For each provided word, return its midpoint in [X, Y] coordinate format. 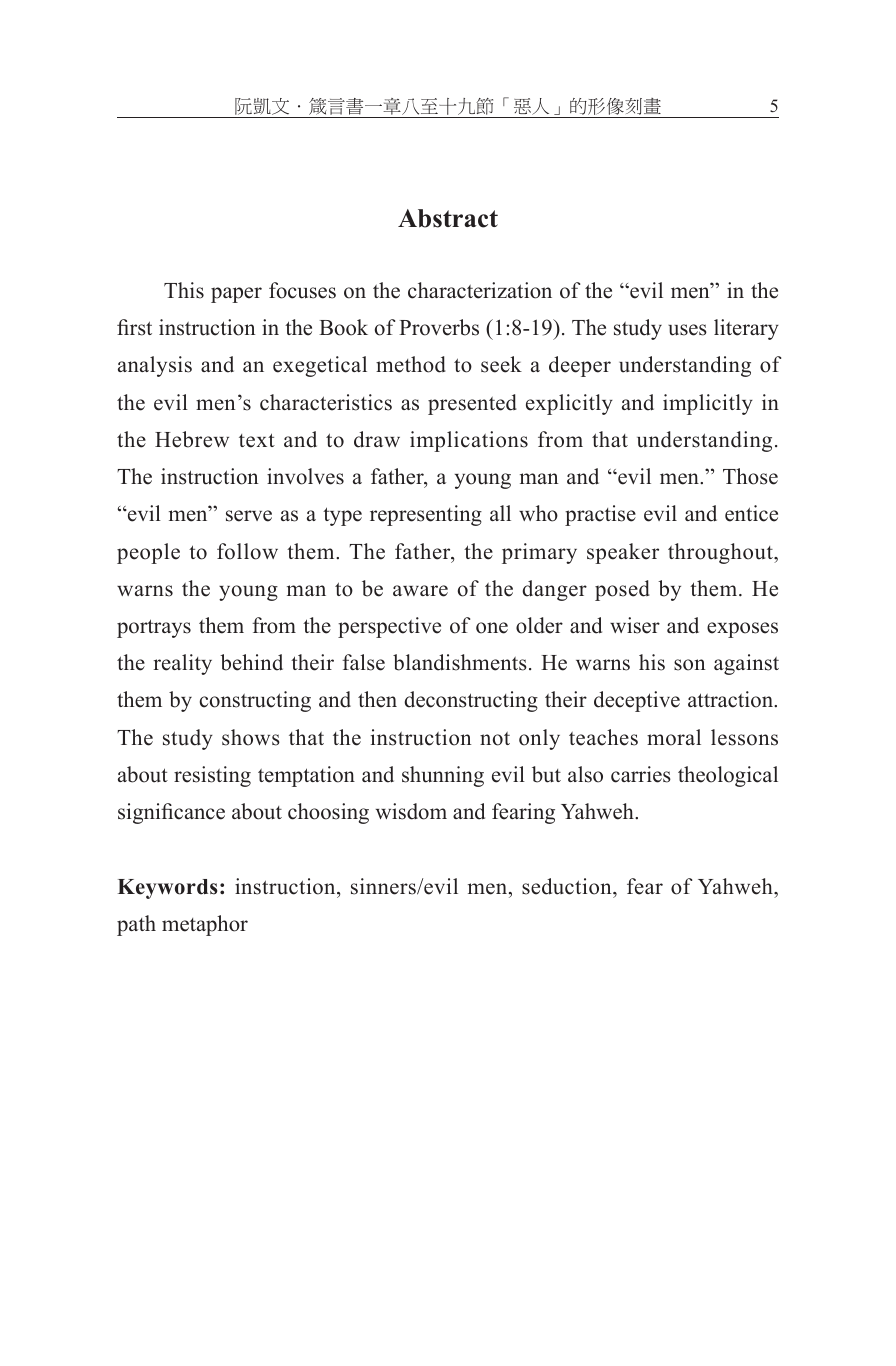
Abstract [448, 218]
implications [469, 441]
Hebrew [192, 439]
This [184, 290]
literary [746, 329]
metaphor [205, 925]
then [377, 699]
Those [750, 476]
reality [183, 664]
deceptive [637, 701]
